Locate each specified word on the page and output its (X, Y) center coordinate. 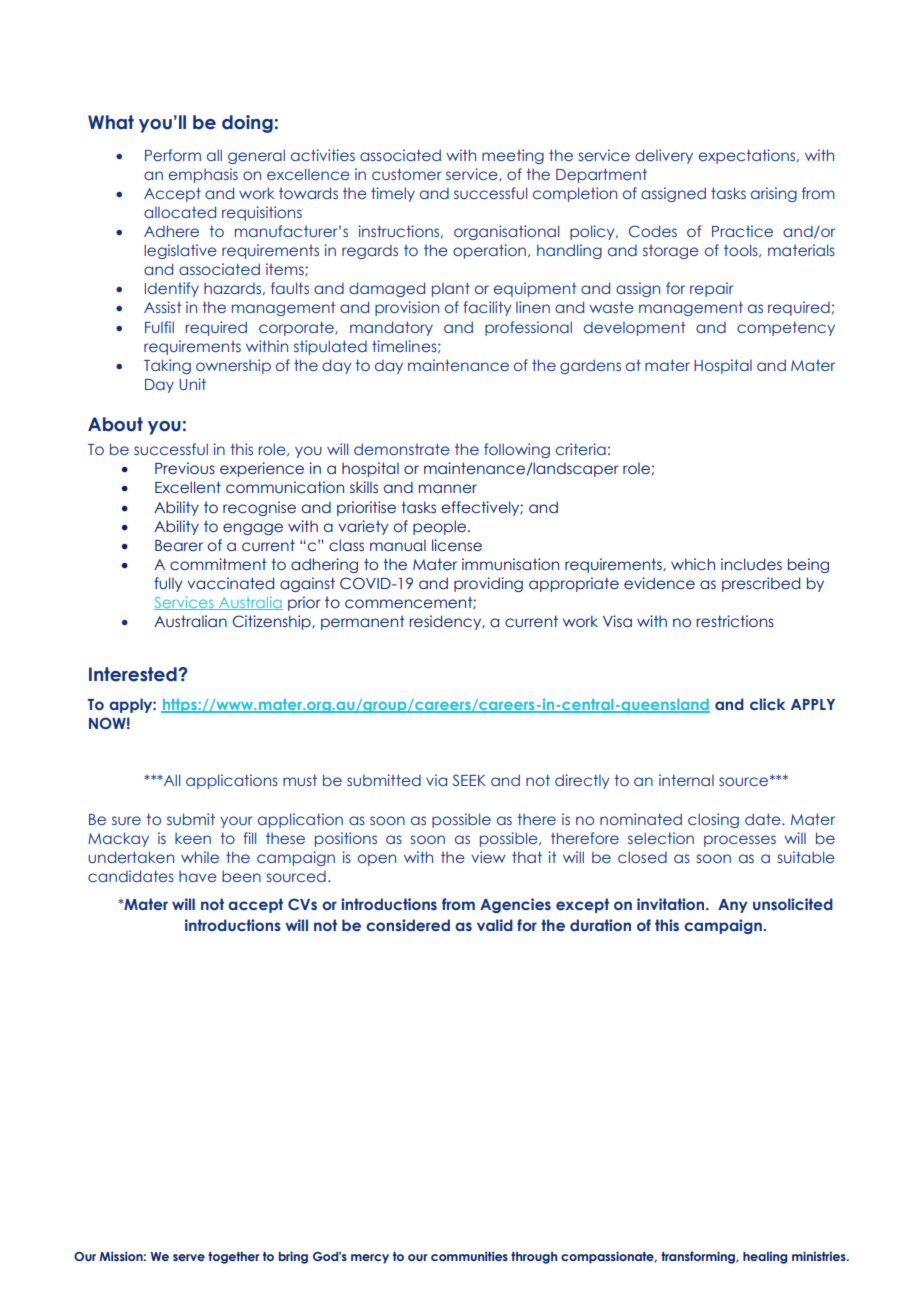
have (198, 876)
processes (740, 841)
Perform (173, 155)
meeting (513, 156)
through (534, 1258)
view (488, 857)
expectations (748, 156)
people (441, 527)
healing (765, 1257)
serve (189, 1257)
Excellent (188, 487)
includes (751, 564)
